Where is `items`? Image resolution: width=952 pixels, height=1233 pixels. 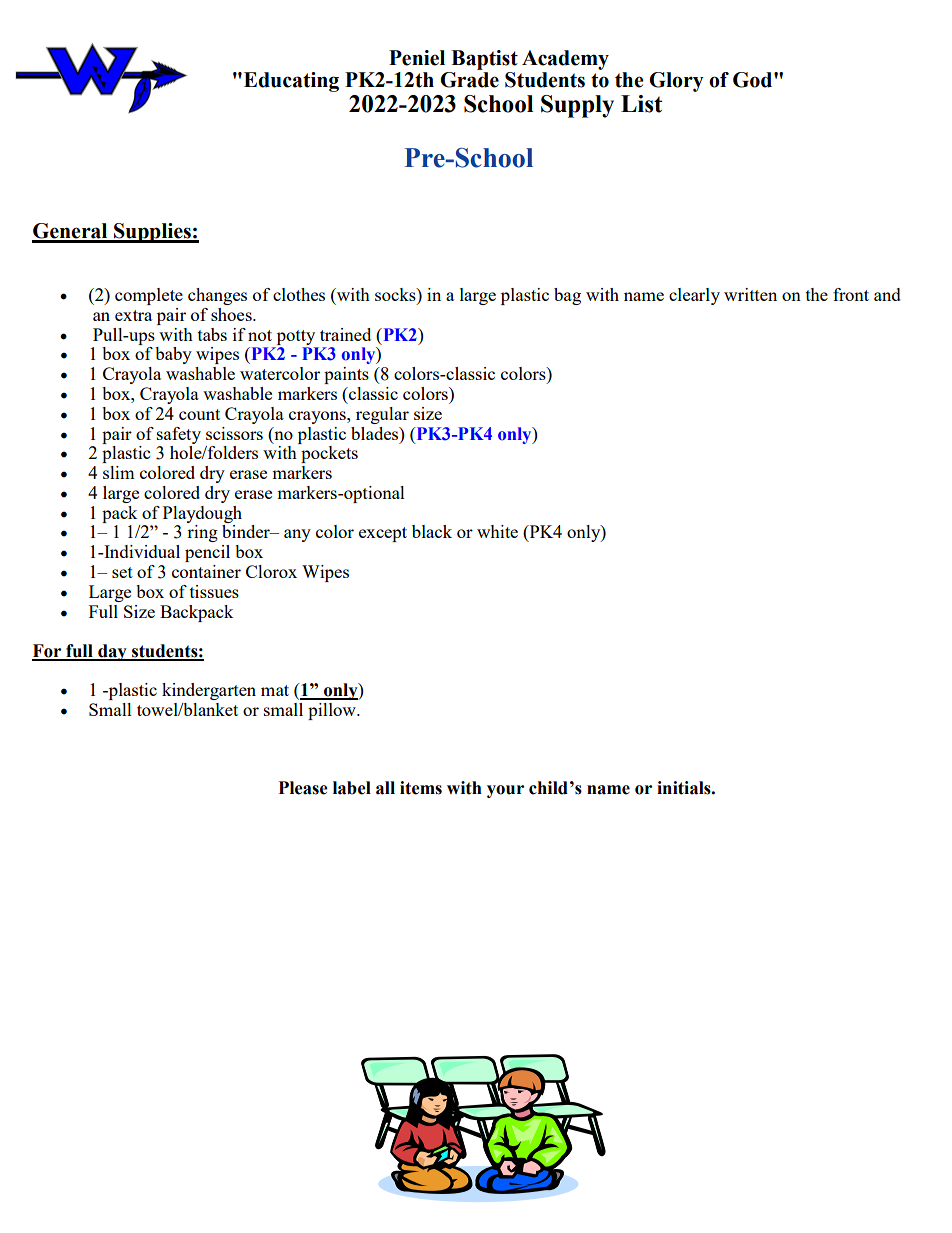
items is located at coordinates (421, 788).
